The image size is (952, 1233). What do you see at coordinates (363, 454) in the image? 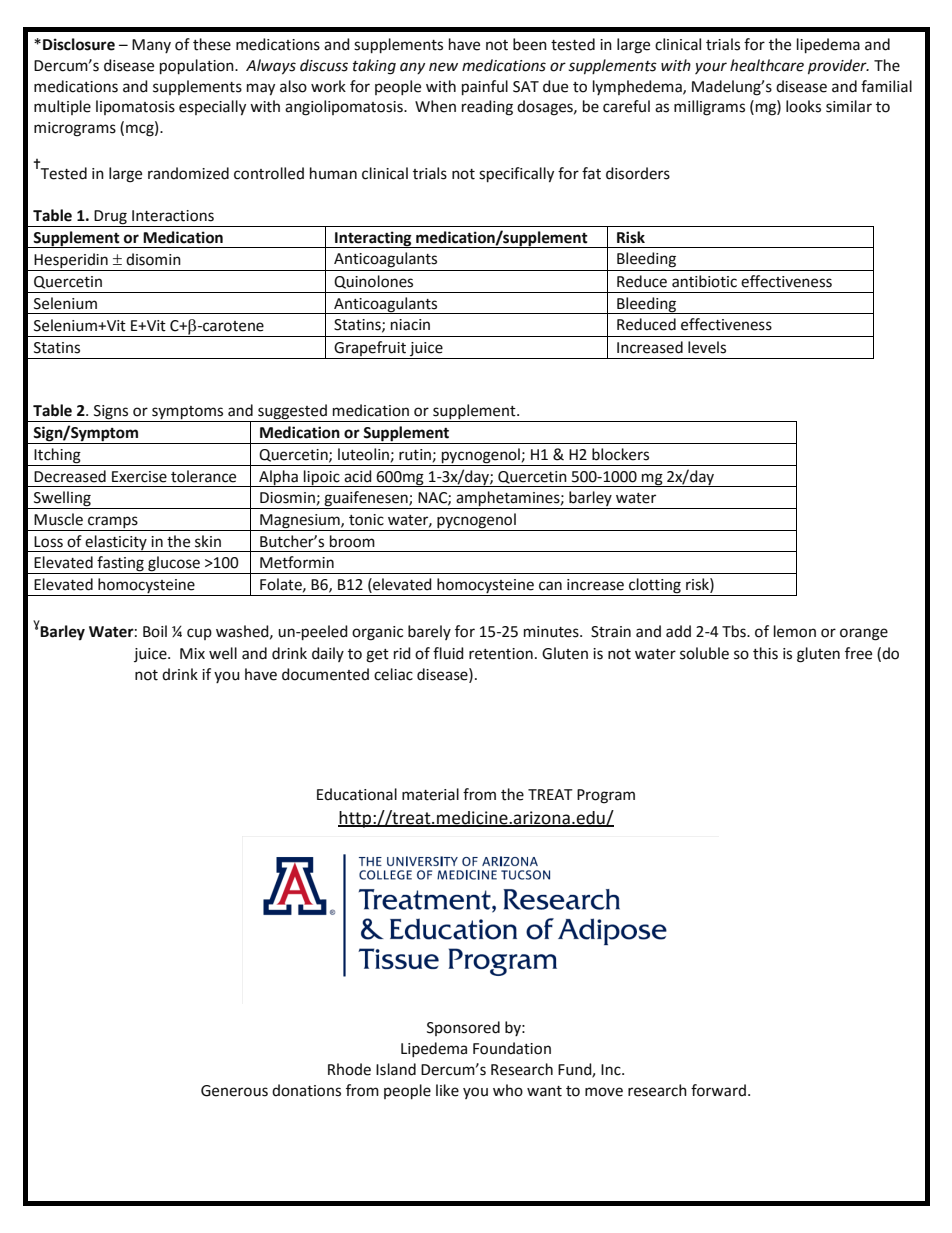
I see `luteolin` at bounding box center [363, 454].
